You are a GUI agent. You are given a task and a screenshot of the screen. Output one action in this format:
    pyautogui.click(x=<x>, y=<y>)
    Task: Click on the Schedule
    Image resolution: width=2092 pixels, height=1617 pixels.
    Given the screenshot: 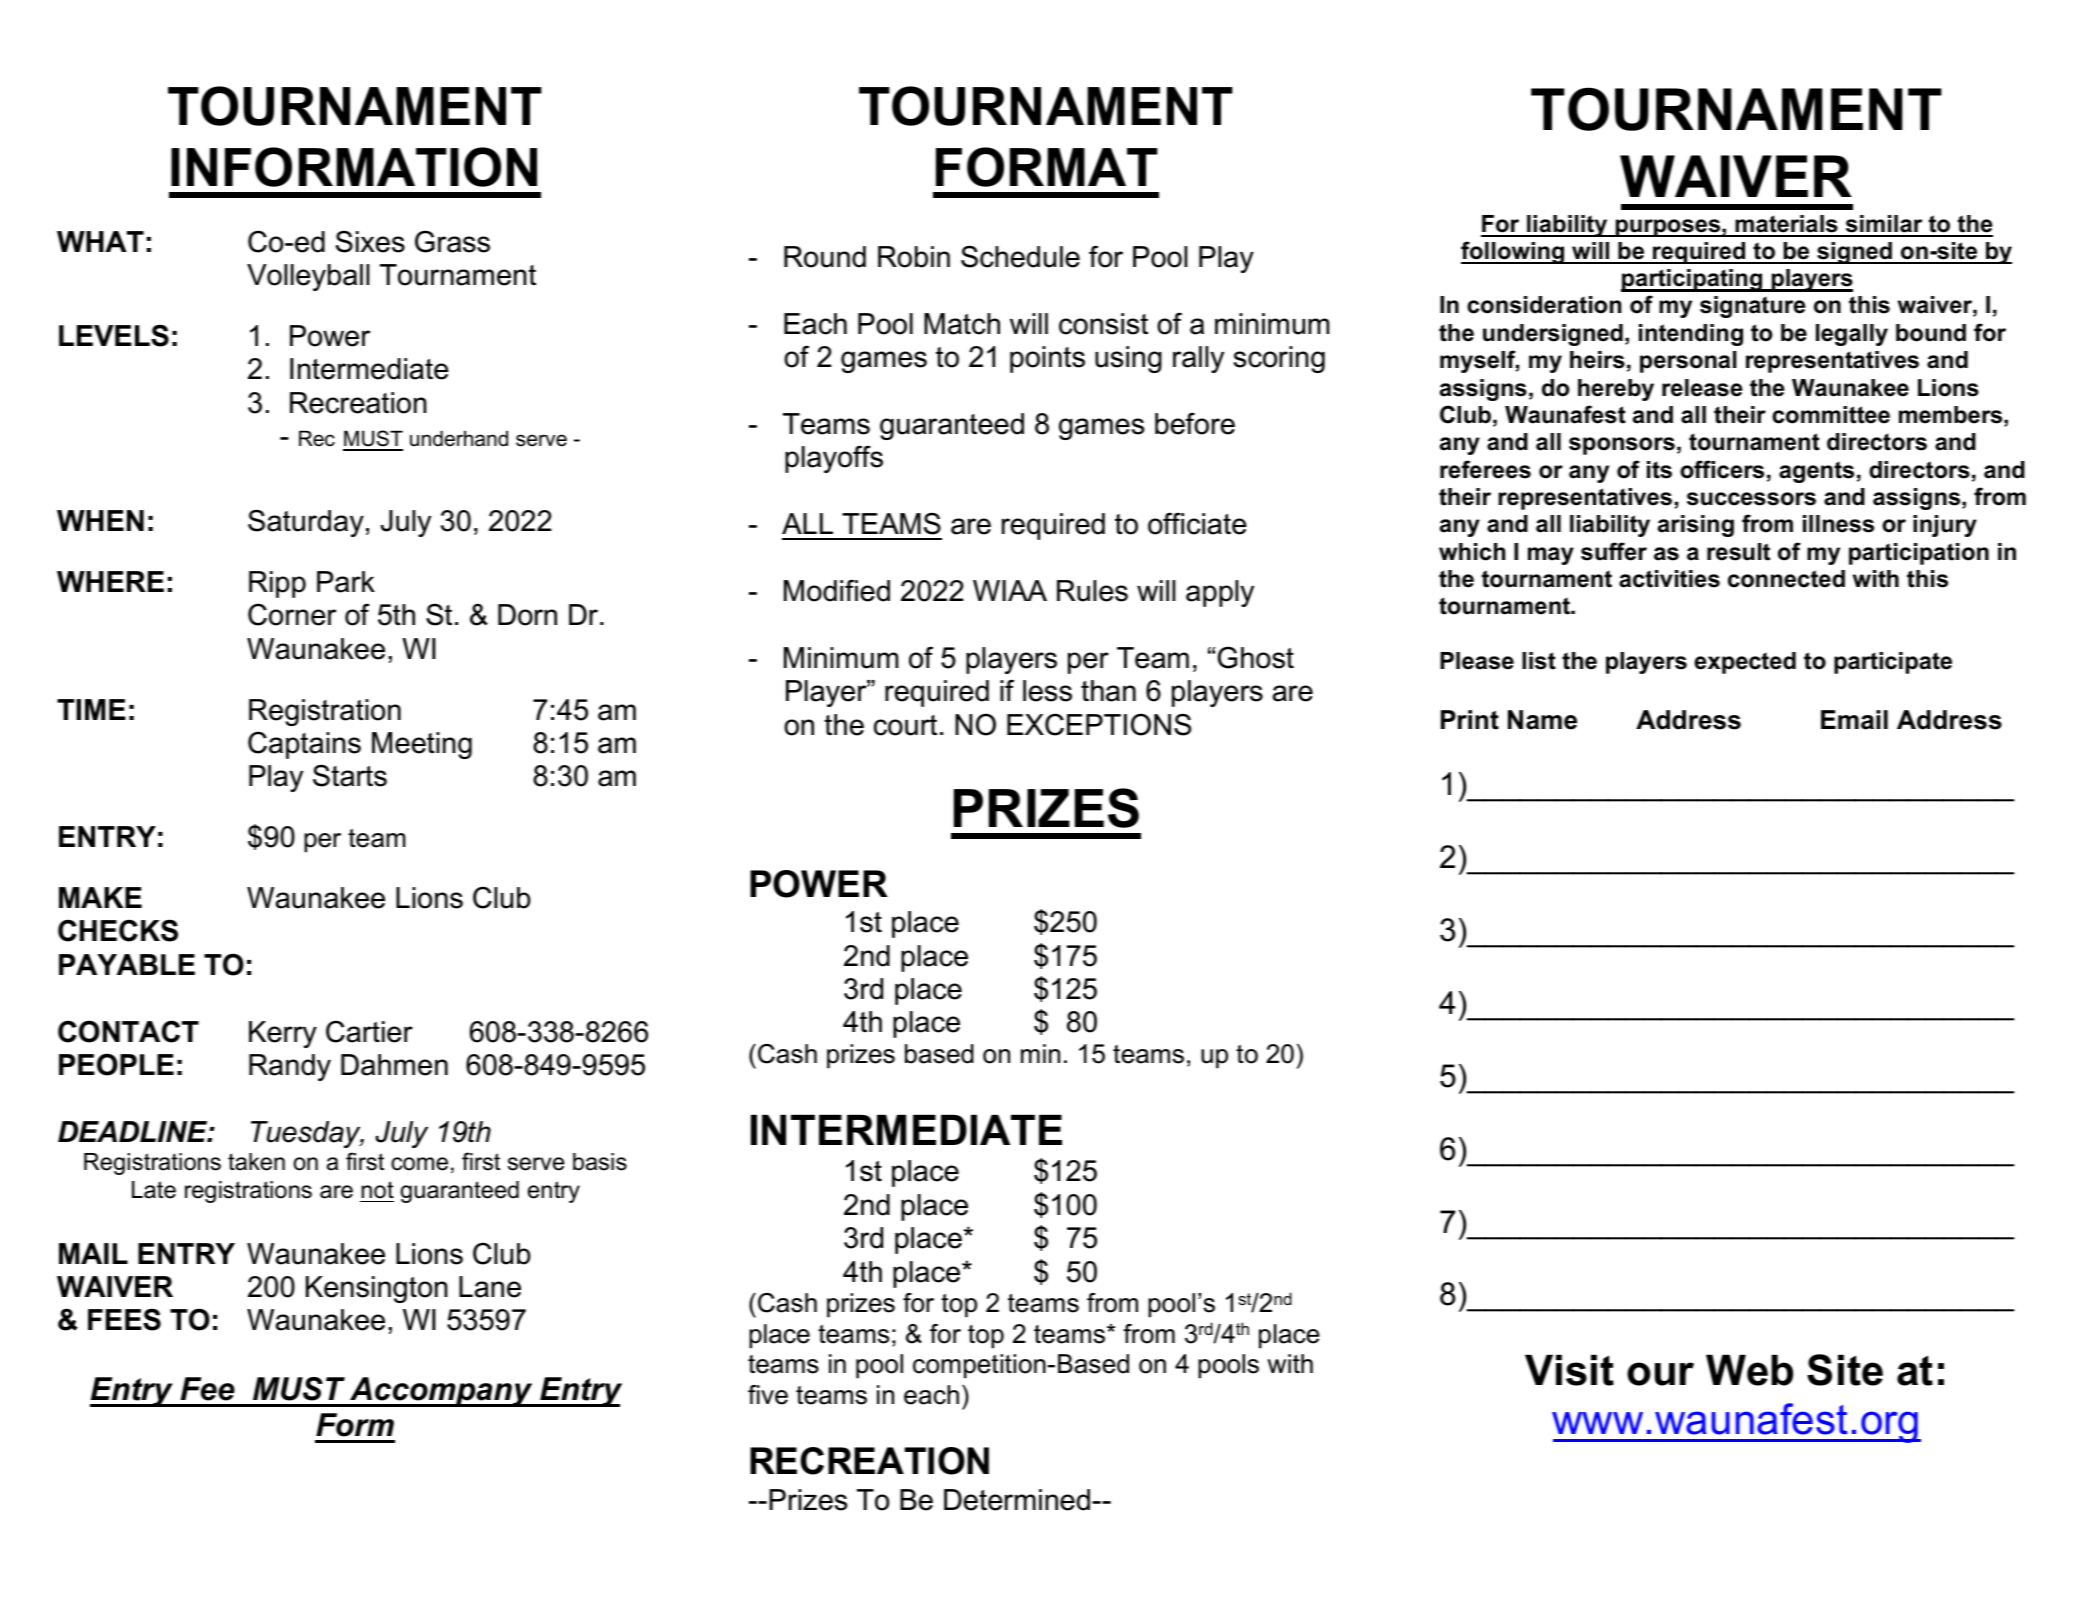 What is the action you would take?
    pyautogui.click(x=1020, y=256)
